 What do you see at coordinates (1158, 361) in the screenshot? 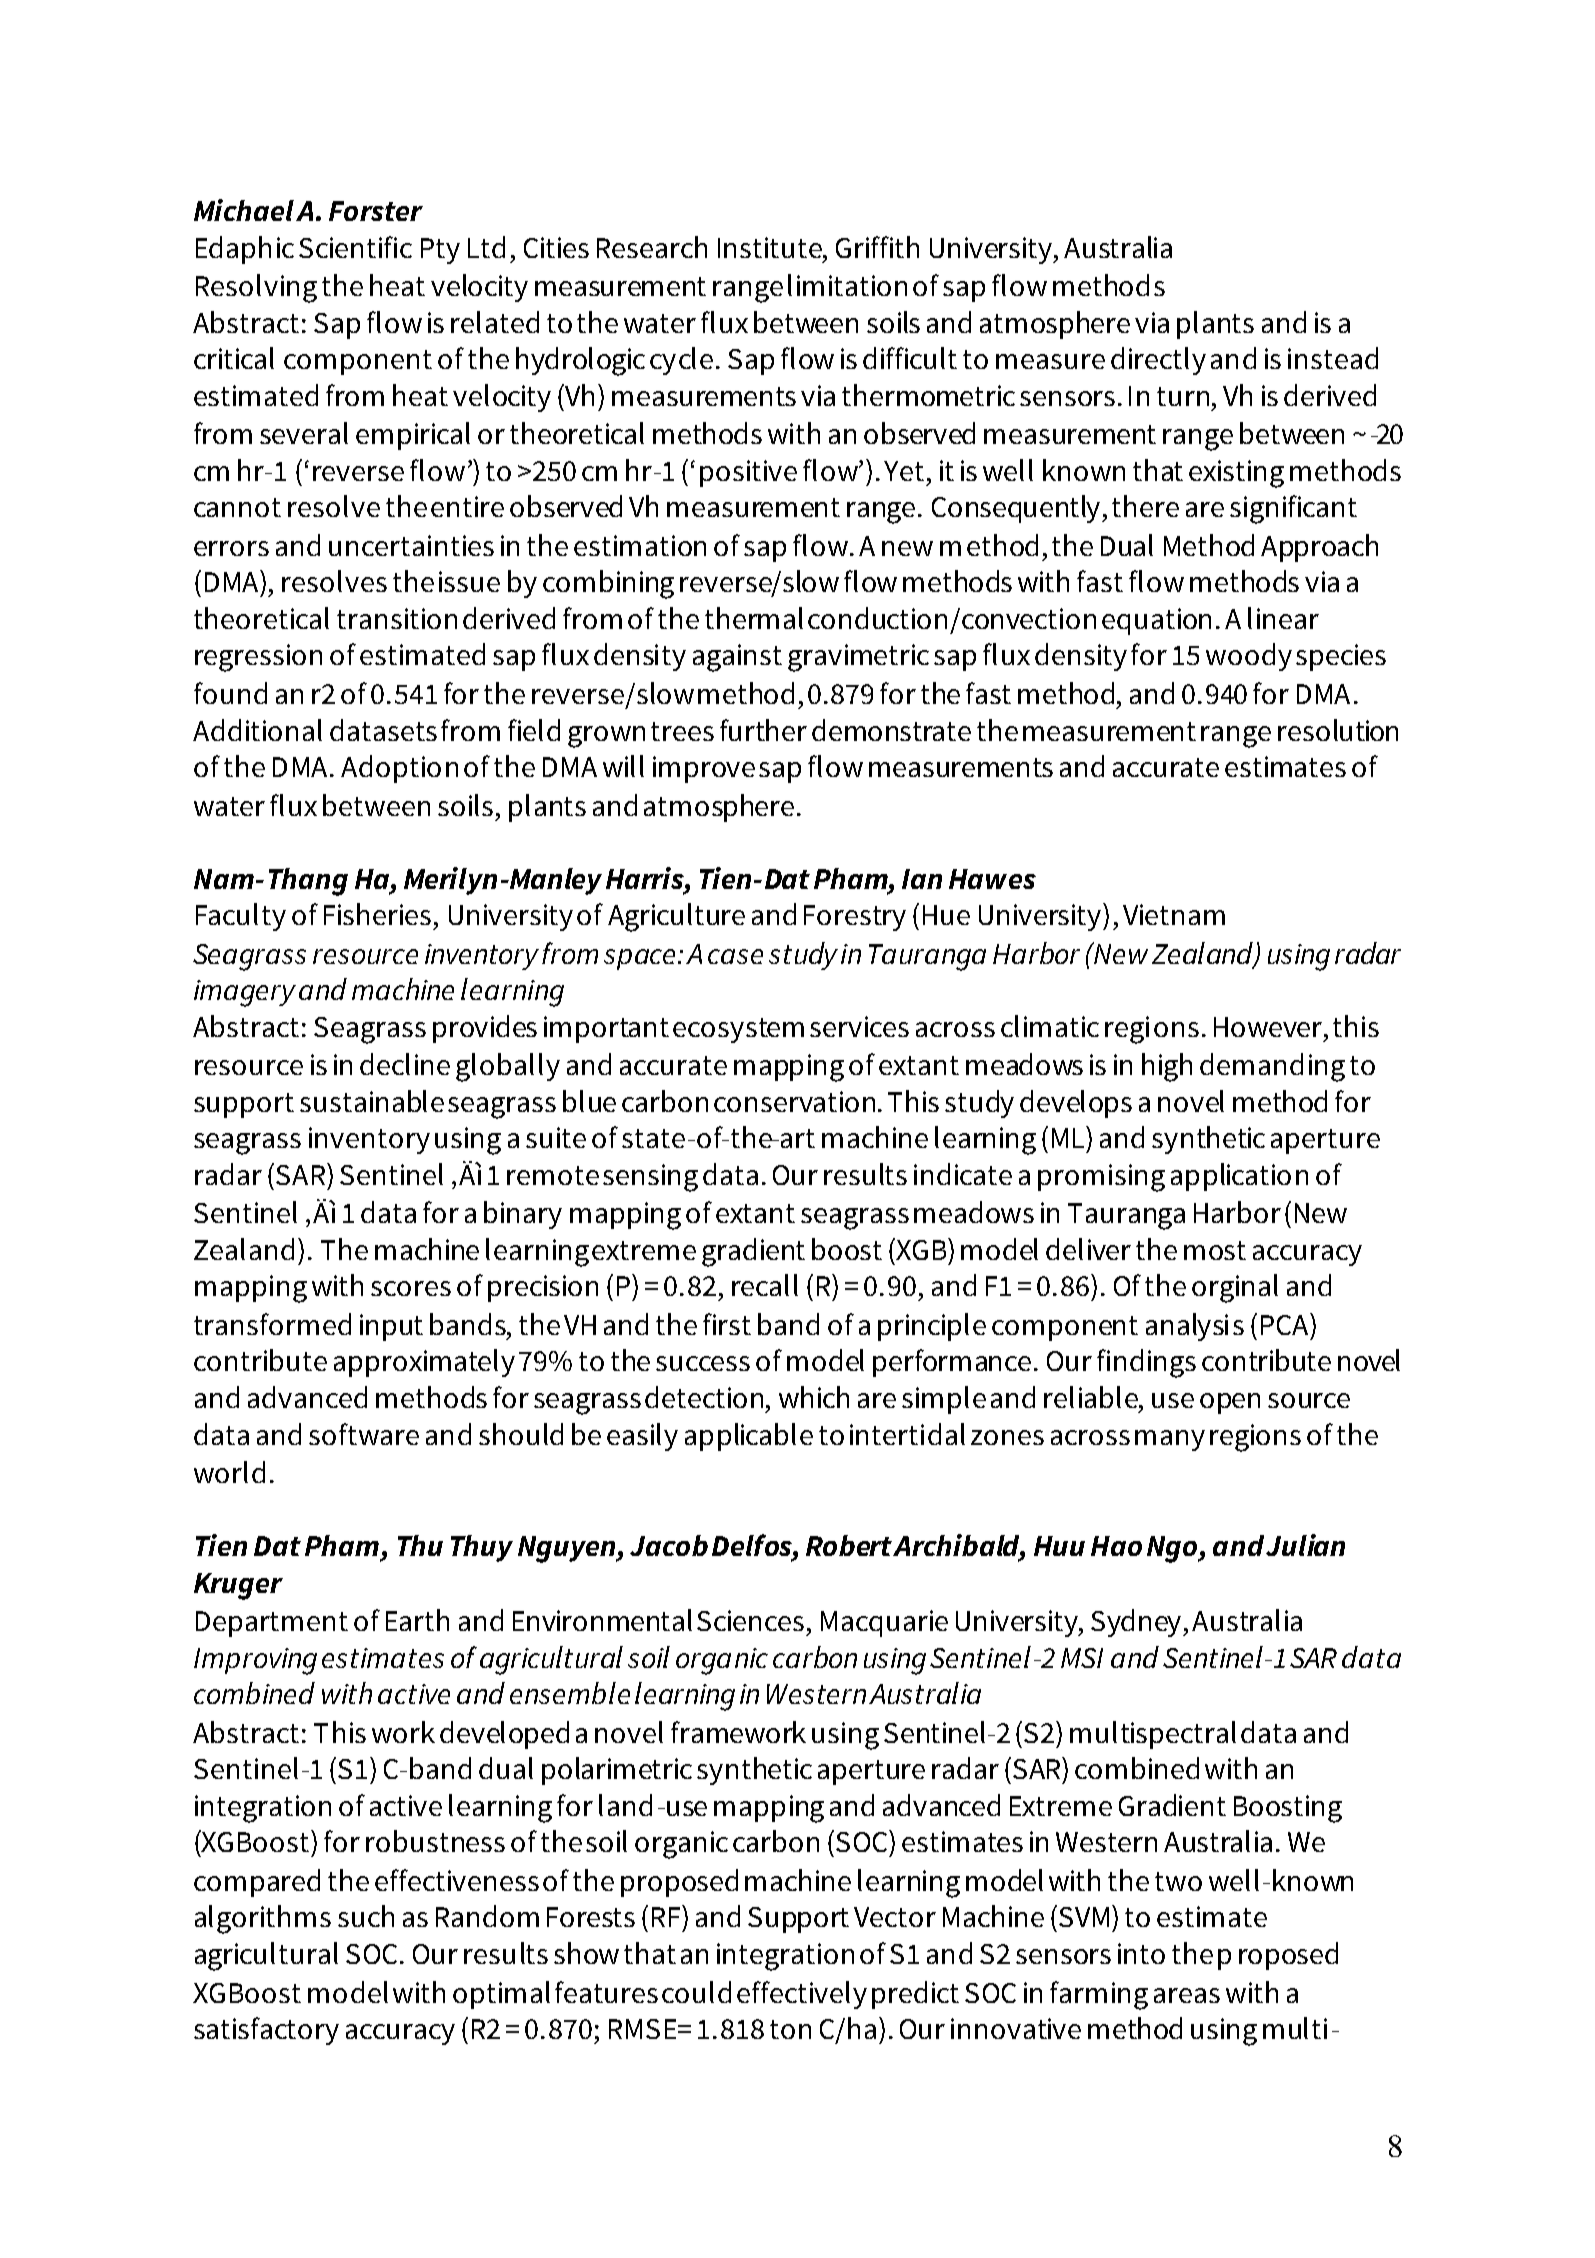
I see `directly` at bounding box center [1158, 361].
